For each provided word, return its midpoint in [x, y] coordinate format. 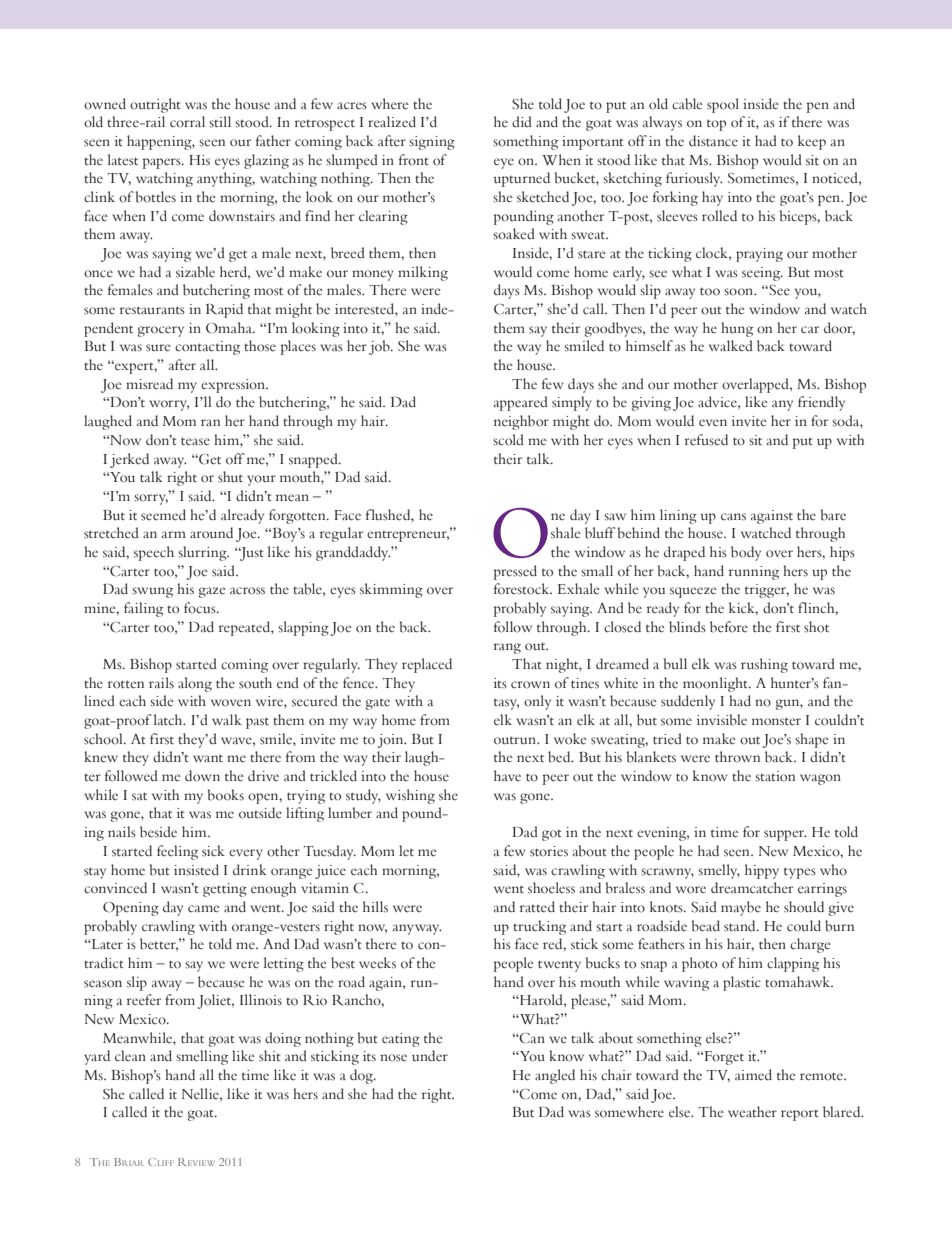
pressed [515, 572]
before [729, 627]
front [413, 160]
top [716, 125]
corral [187, 122]
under [430, 1055]
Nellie [201, 1094]
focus [201, 608]
